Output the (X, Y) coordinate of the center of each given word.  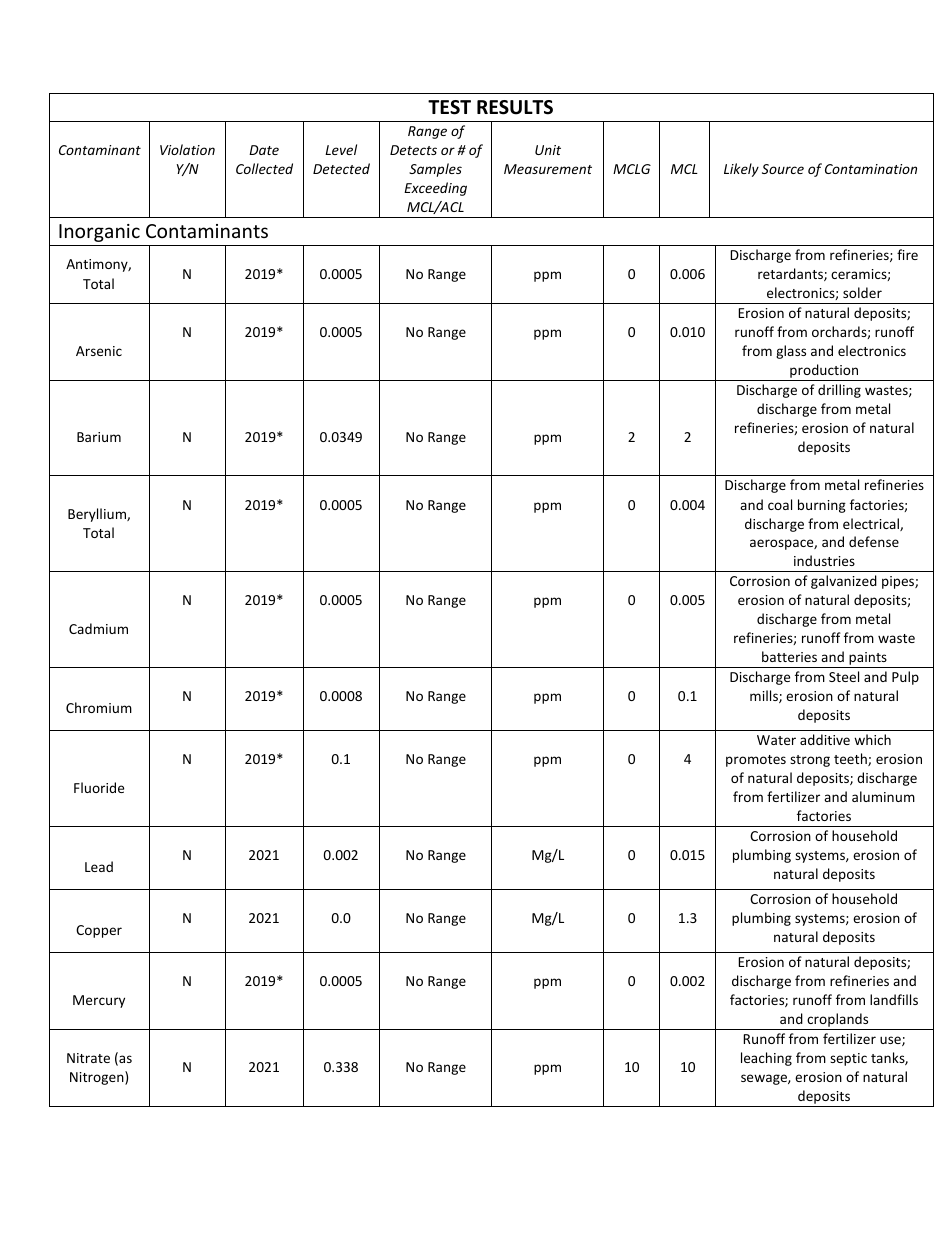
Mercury (99, 1001)
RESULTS (515, 107)
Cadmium (98, 628)
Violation (187, 149)
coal (780, 504)
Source (783, 169)
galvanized (844, 582)
